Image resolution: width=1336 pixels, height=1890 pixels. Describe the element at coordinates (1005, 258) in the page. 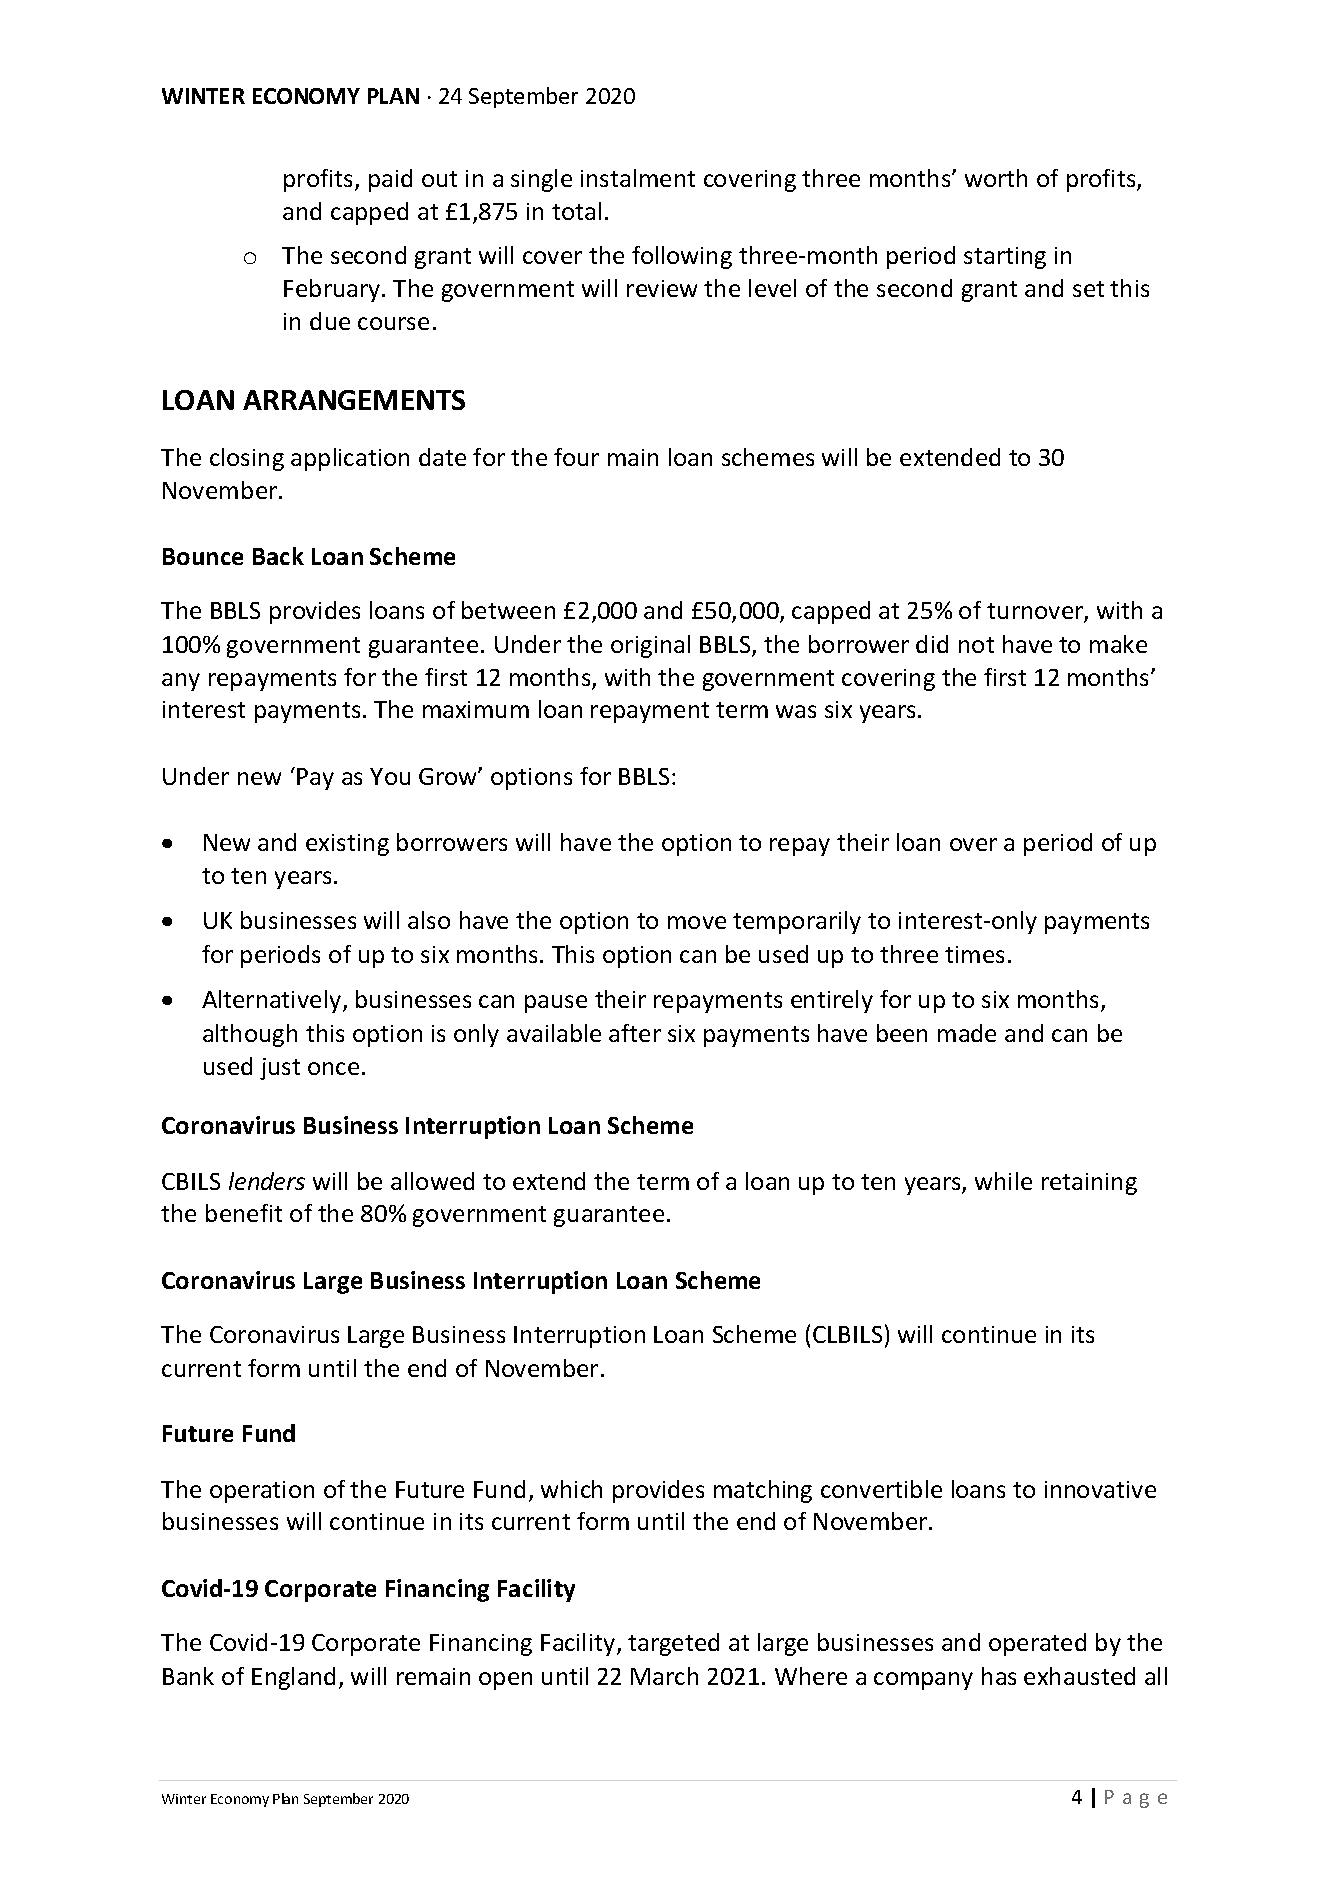

I see `starting` at that location.
